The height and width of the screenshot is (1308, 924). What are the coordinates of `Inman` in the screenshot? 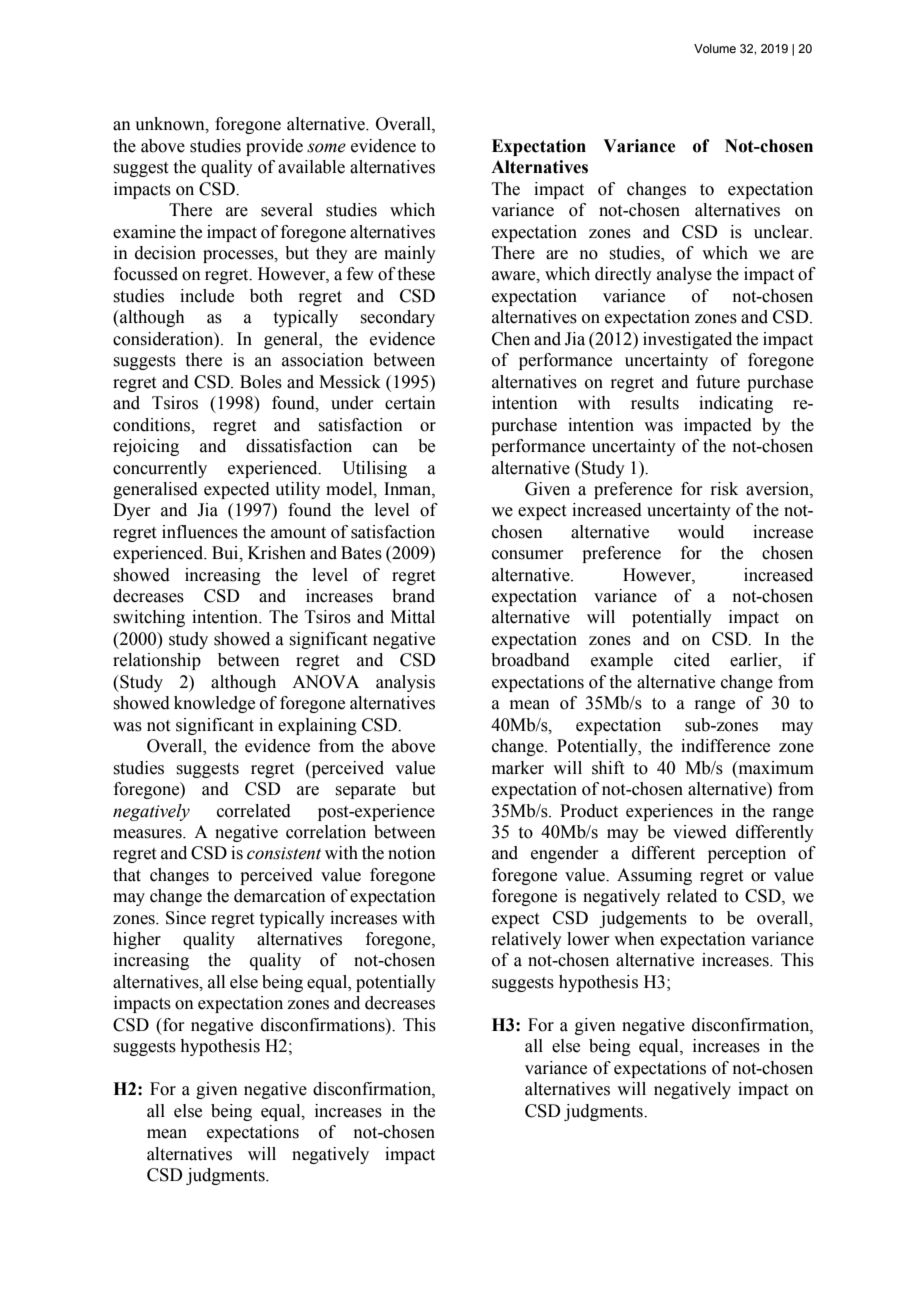 It's located at (408, 489).
